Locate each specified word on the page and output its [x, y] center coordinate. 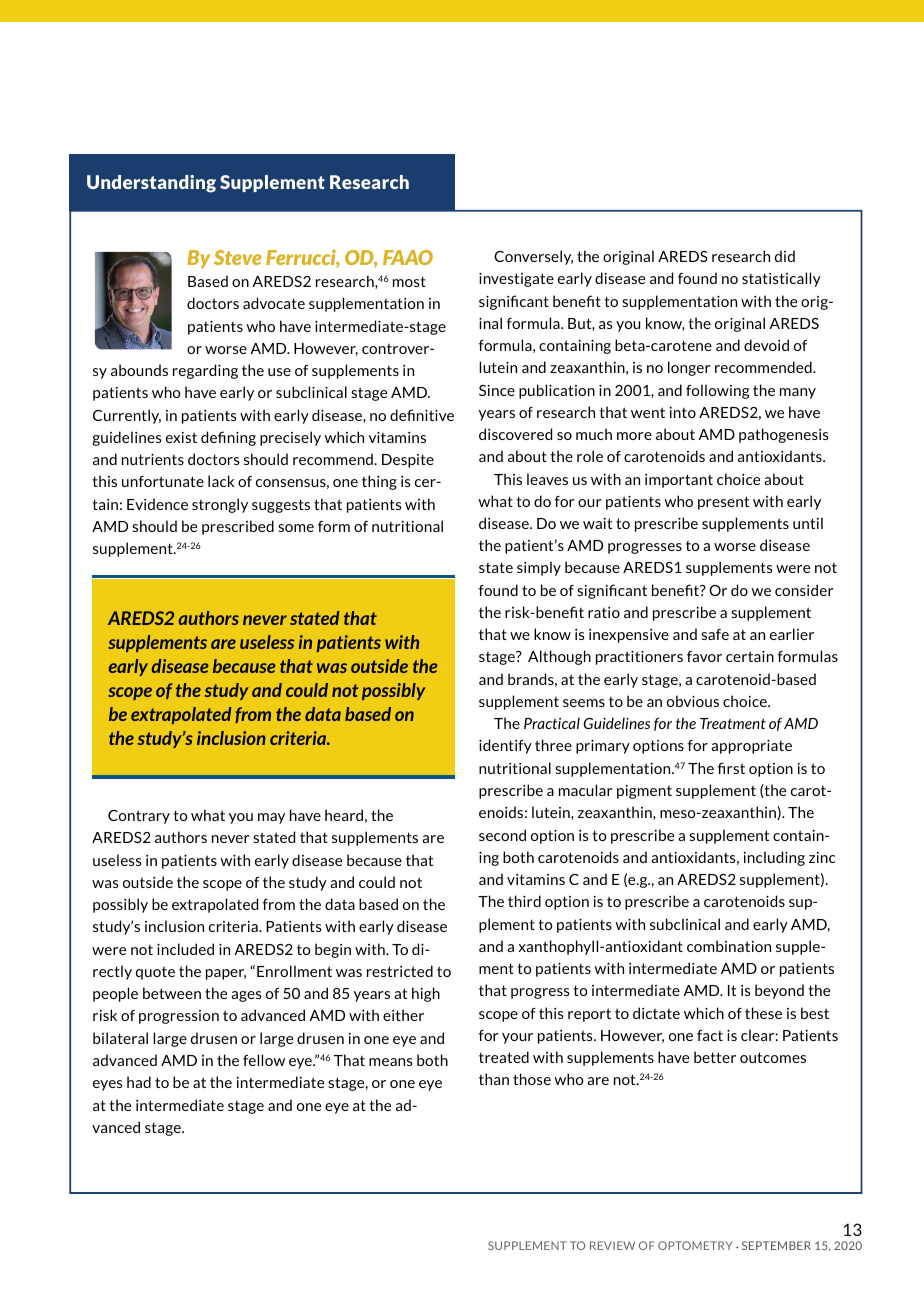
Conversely [533, 257]
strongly [220, 505]
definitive [422, 415]
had [139, 1082]
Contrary [139, 817]
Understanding [151, 184]
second [502, 835]
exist [181, 437]
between [172, 993]
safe [715, 634]
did [785, 256]
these [763, 1013]
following [717, 391]
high [426, 994]
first [731, 768]
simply [539, 568]
